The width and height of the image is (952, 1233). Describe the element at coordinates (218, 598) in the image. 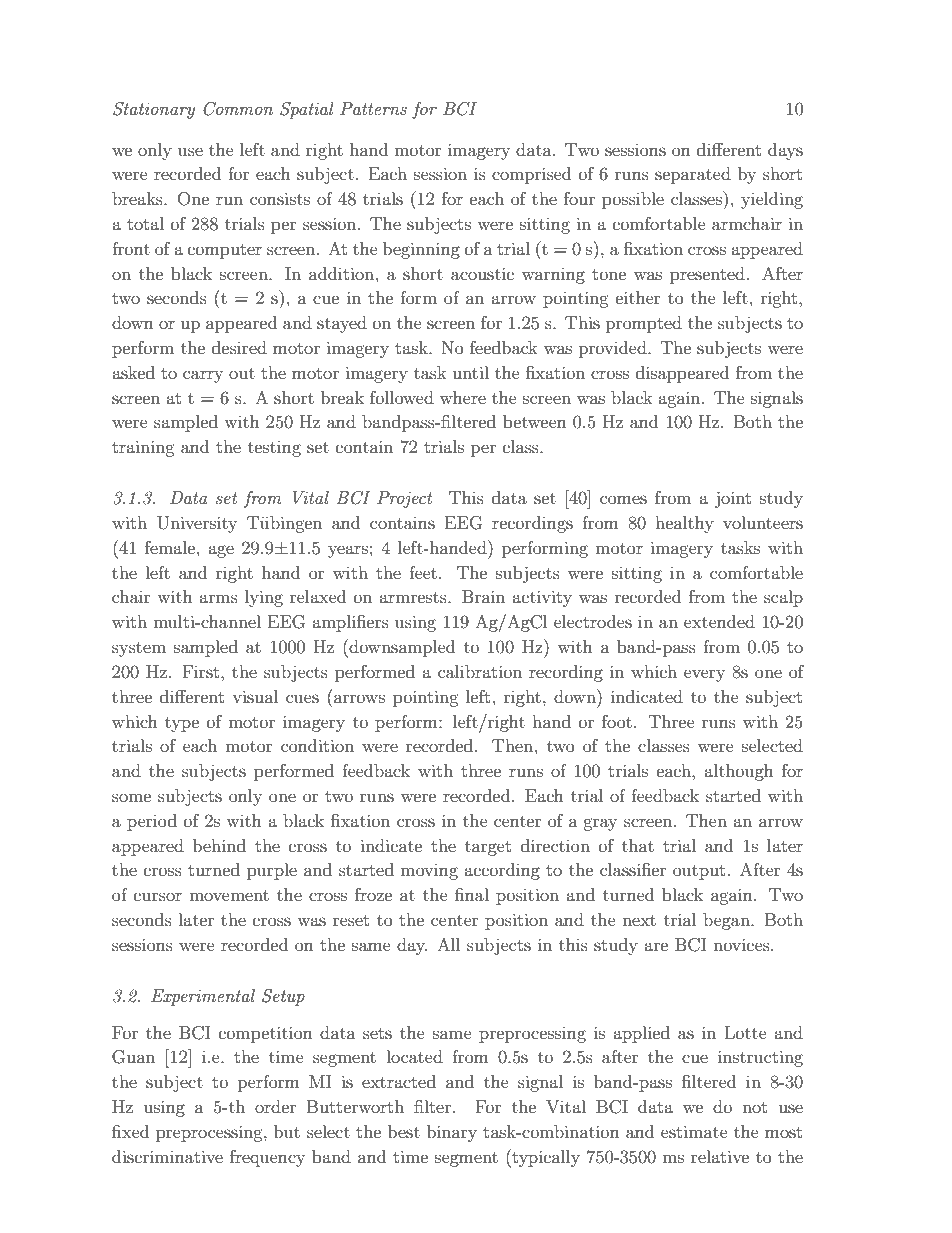

I see `arms` at that location.
